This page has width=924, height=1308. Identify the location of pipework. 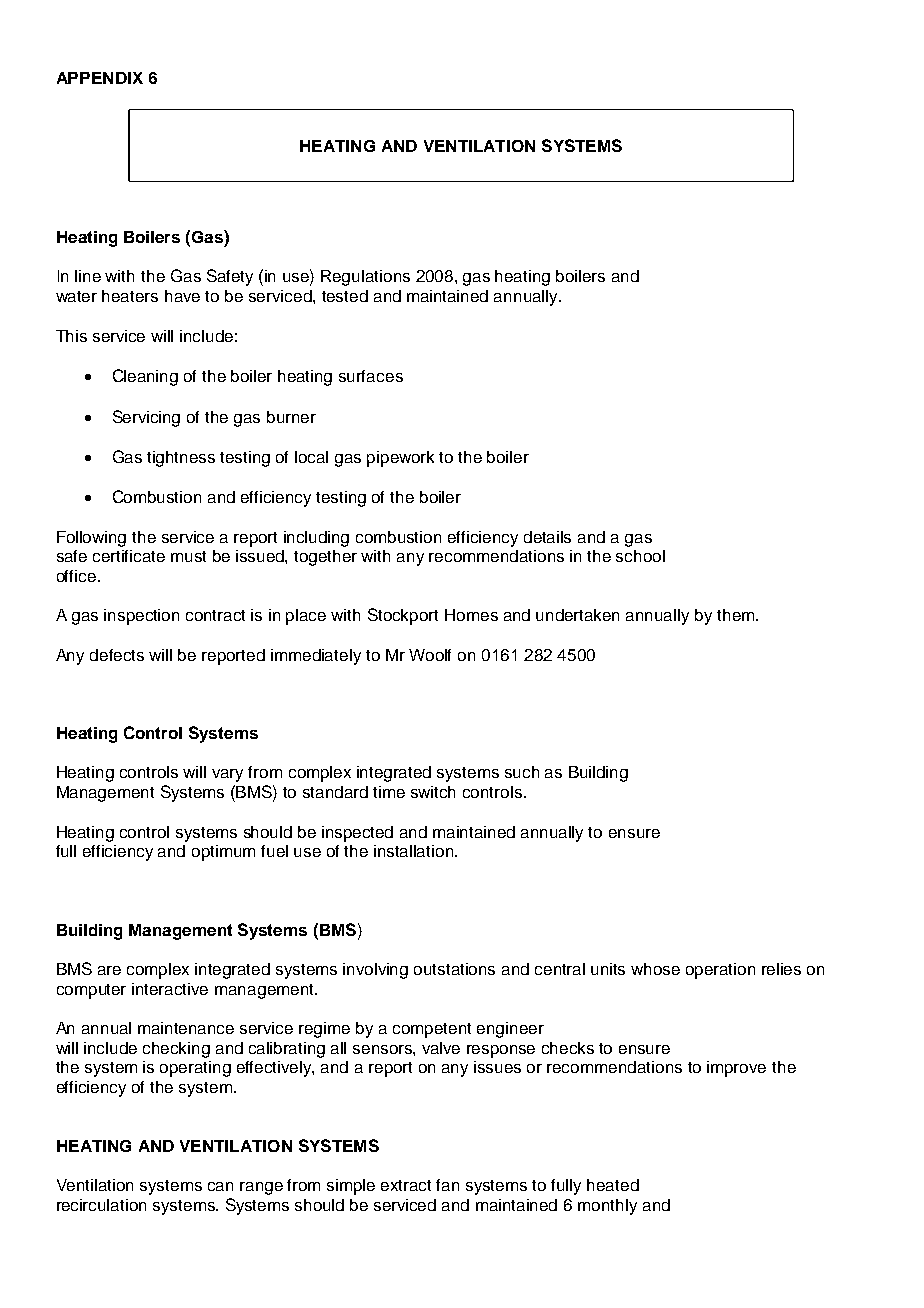
(400, 459).
